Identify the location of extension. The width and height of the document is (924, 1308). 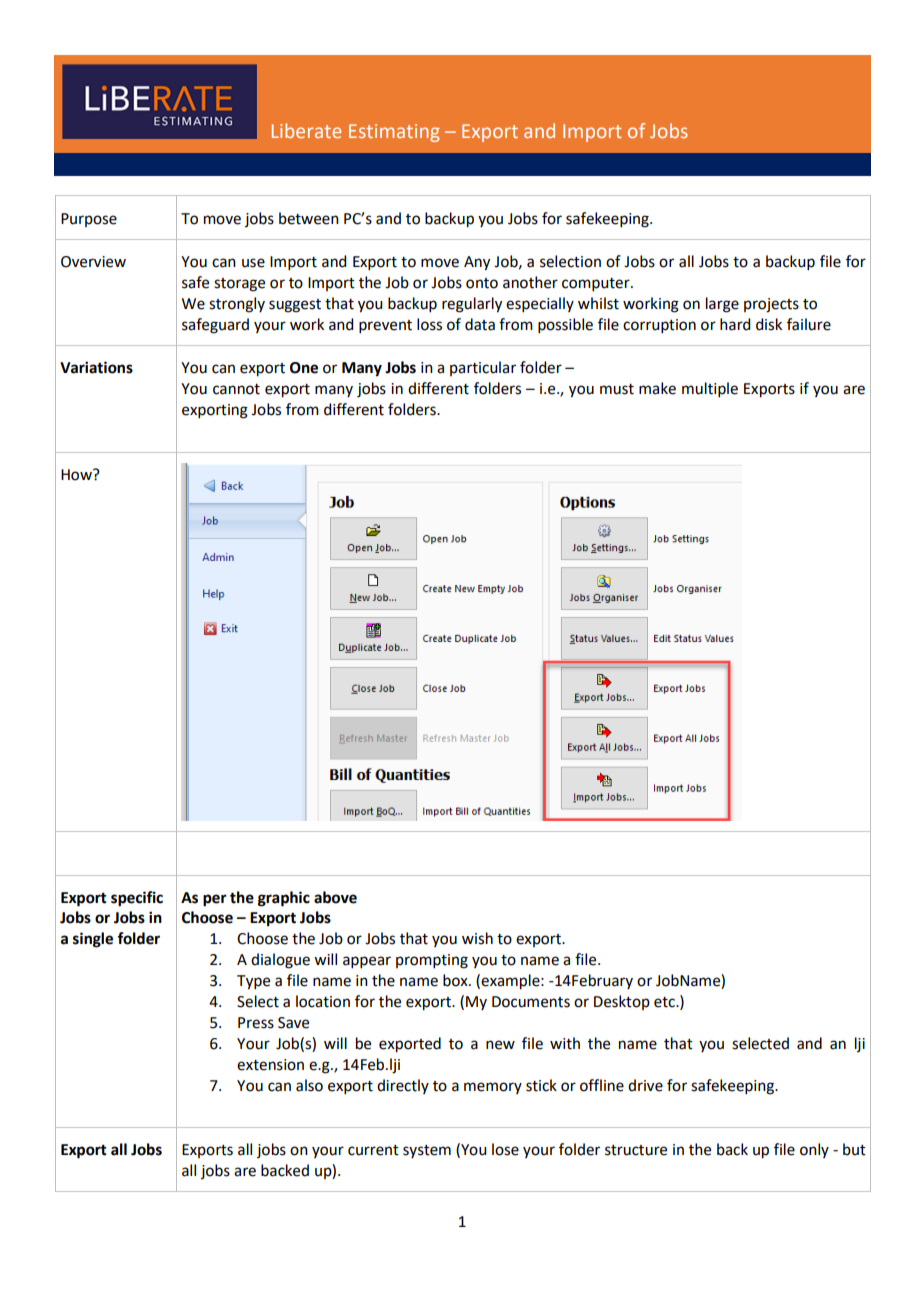
(270, 1065).
